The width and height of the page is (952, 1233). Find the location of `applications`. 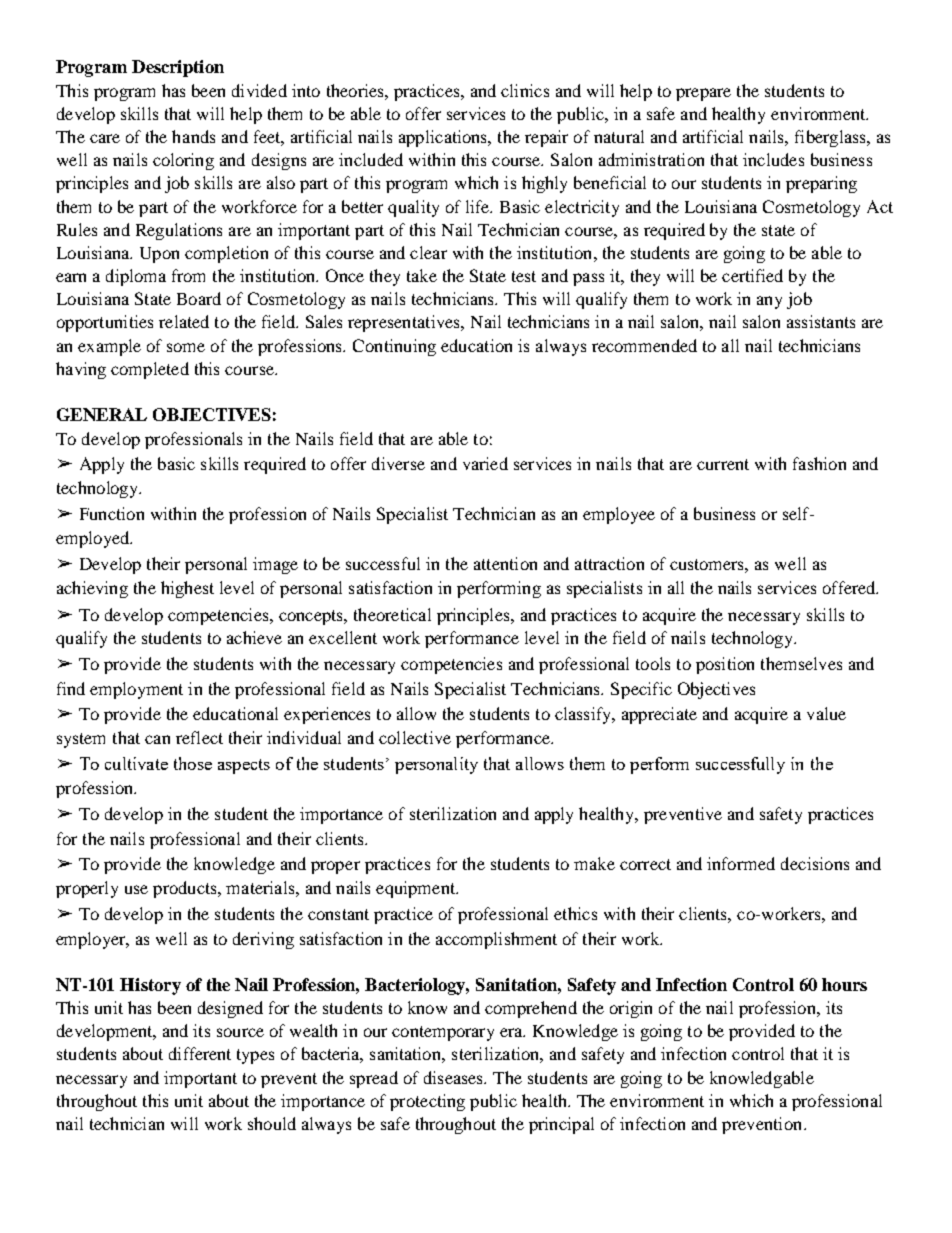

applications is located at coordinates (444, 138).
